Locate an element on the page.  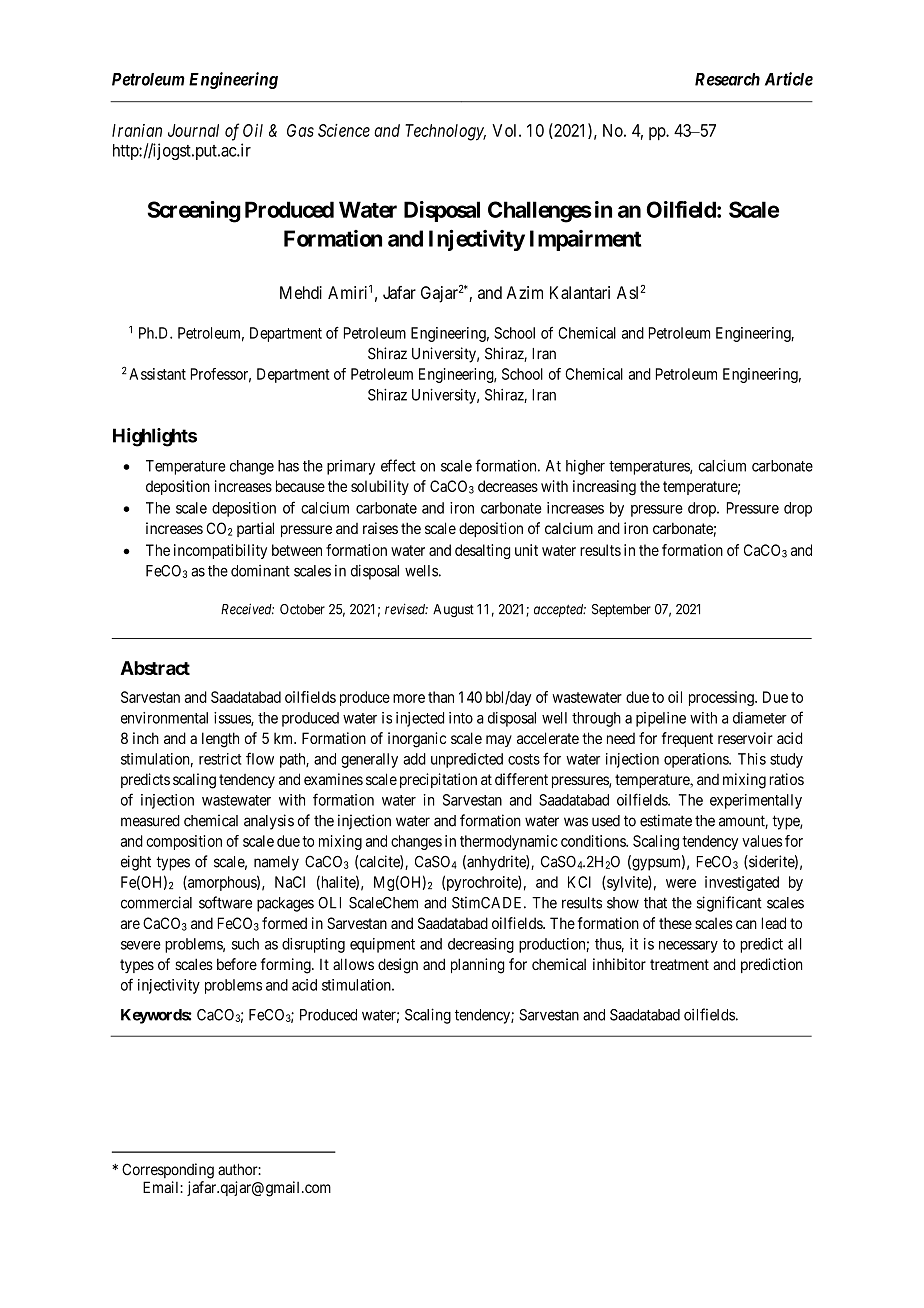
Technology is located at coordinates (445, 132).
